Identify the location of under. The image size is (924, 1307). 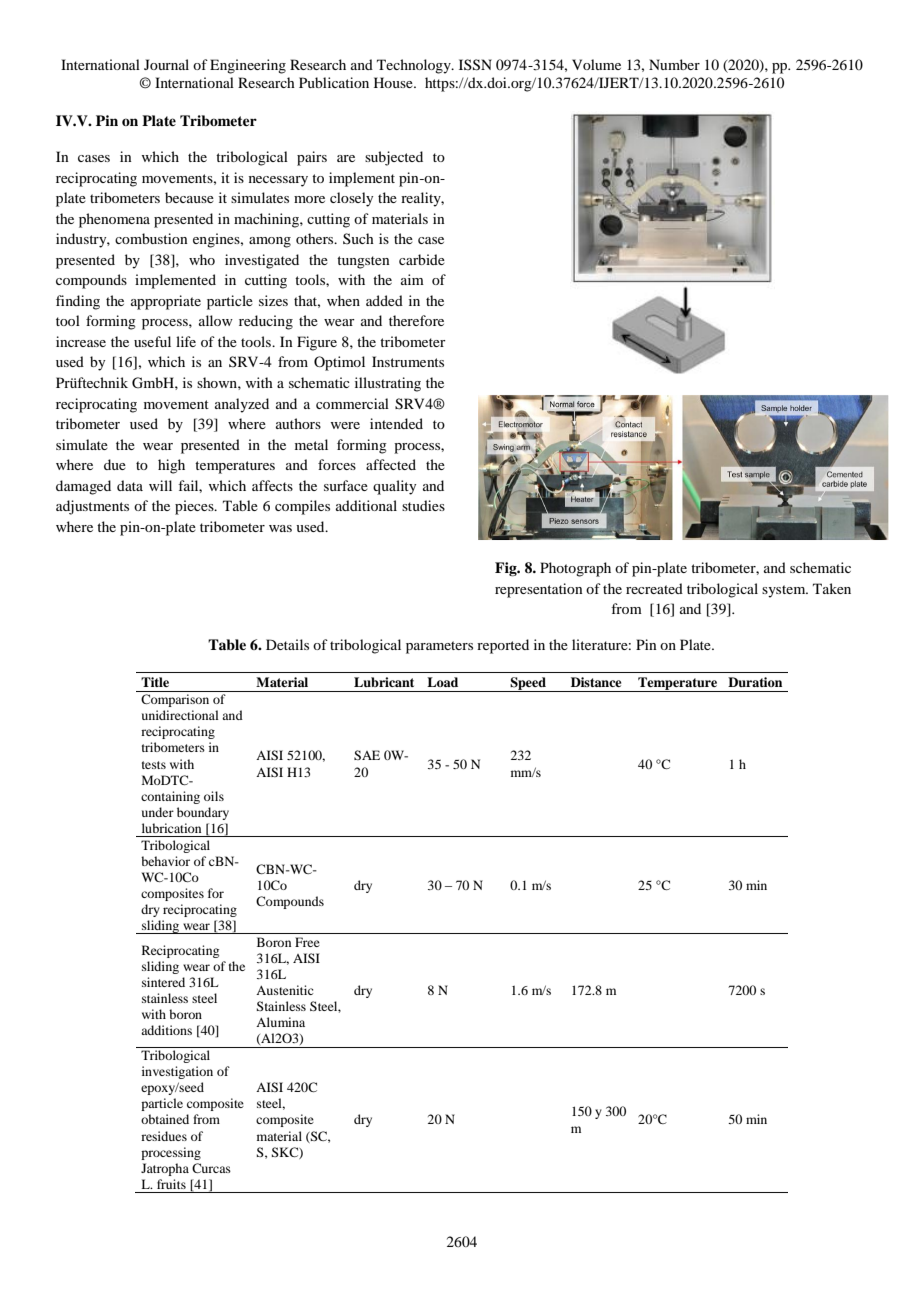
(158, 812).
